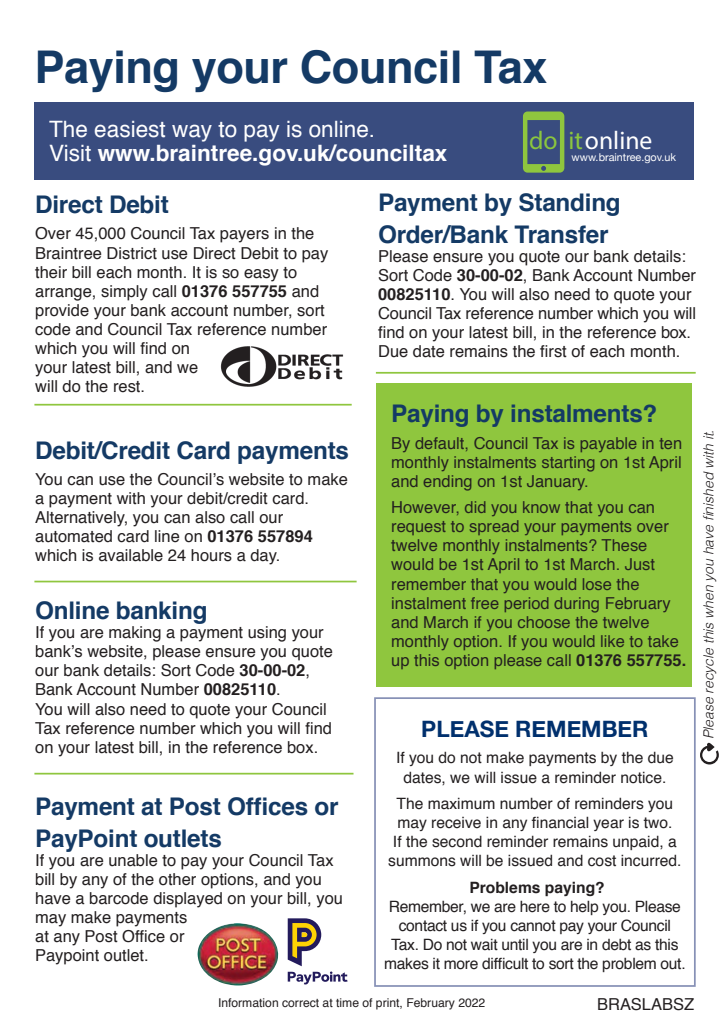 Image resolution: width=728 pixels, height=1033 pixels. Describe the element at coordinates (261, 275) in the screenshot. I see `easy` at that location.
